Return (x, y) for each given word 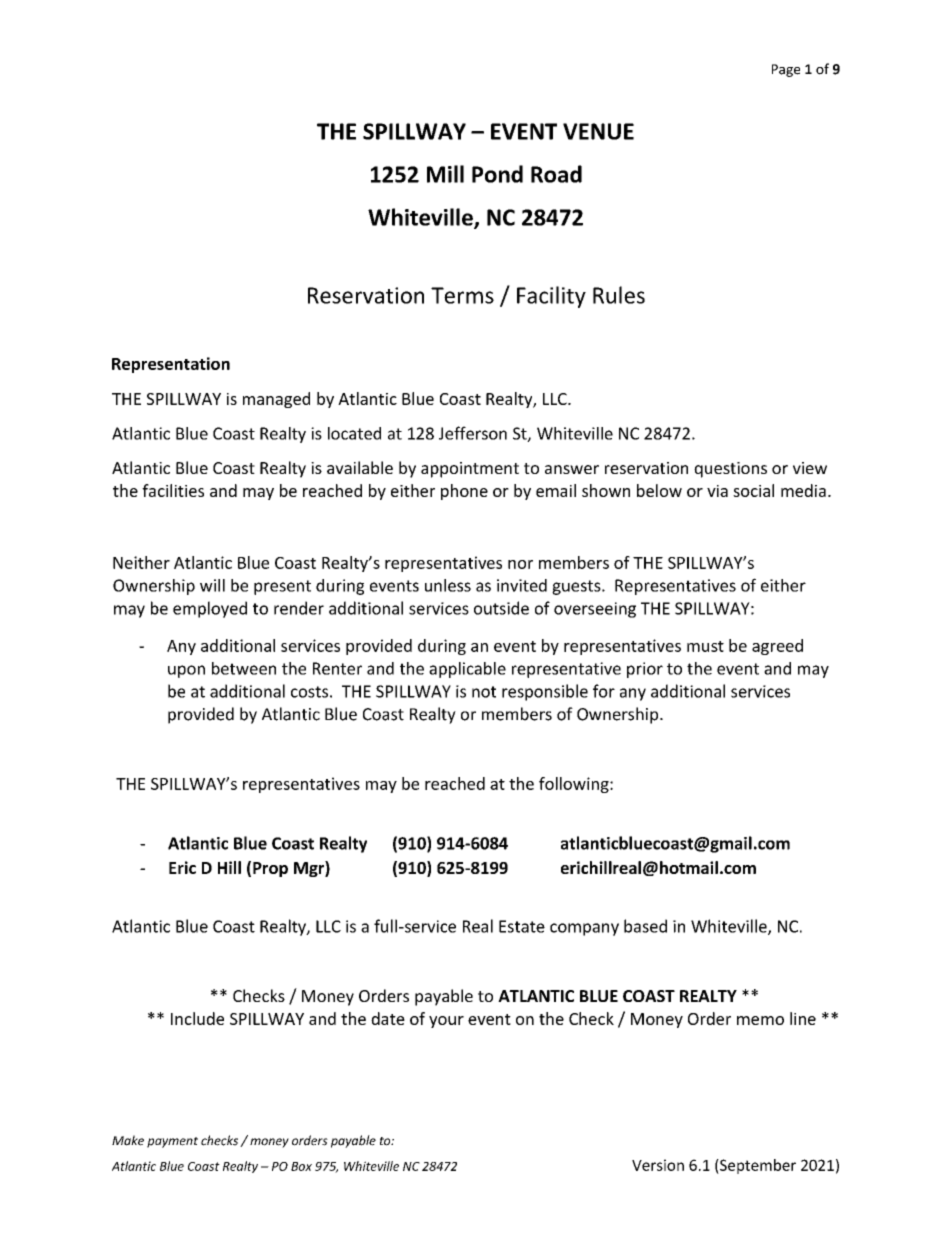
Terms (462, 295)
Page (786, 70)
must (705, 646)
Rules (619, 295)
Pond (497, 174)
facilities (173, 490)
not (484, 692)
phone (464, 492)
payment (172, 1142)
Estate (522, 926)
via (717, 491)
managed (276, 400)
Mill (445, 174)
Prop (270, 869)
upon (186, 671)
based (645, 926)
